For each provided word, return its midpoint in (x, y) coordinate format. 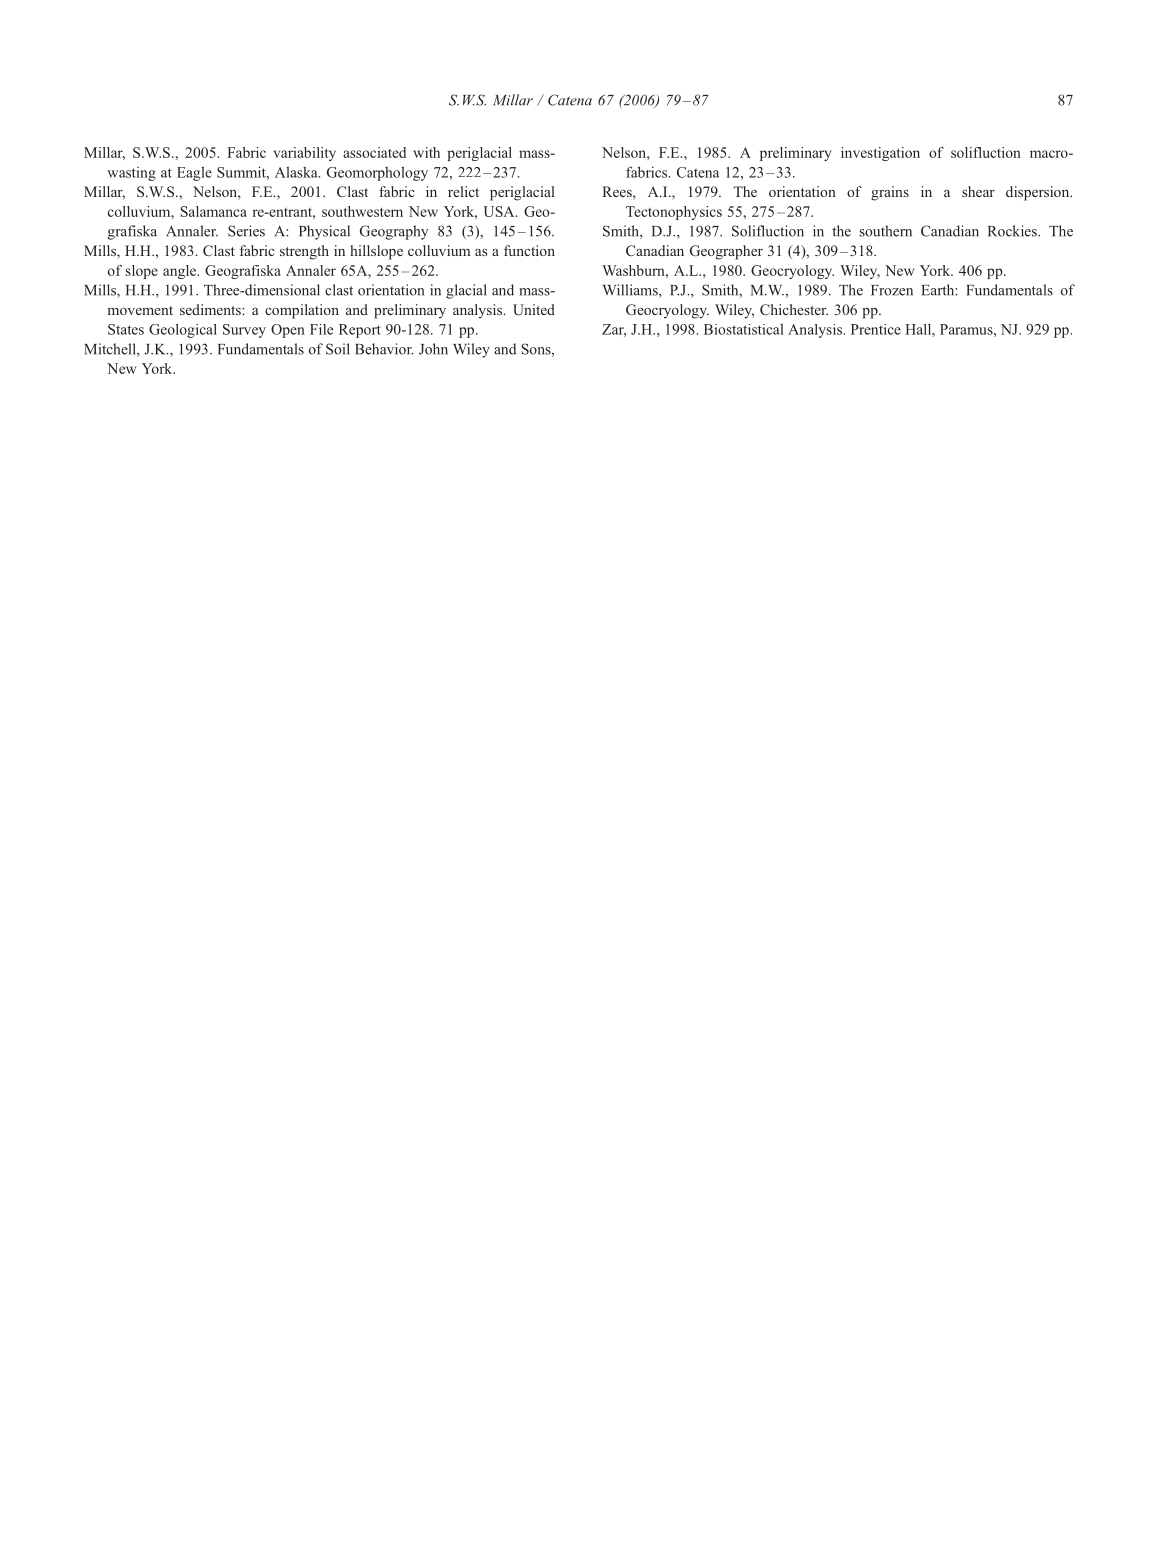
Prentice (876, 329)
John (433, 349)
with (426, 152)
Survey (244, 331)
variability (304, 154)
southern (886, 231)
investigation (880, 154)
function (529, 250)
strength (304, 252)
